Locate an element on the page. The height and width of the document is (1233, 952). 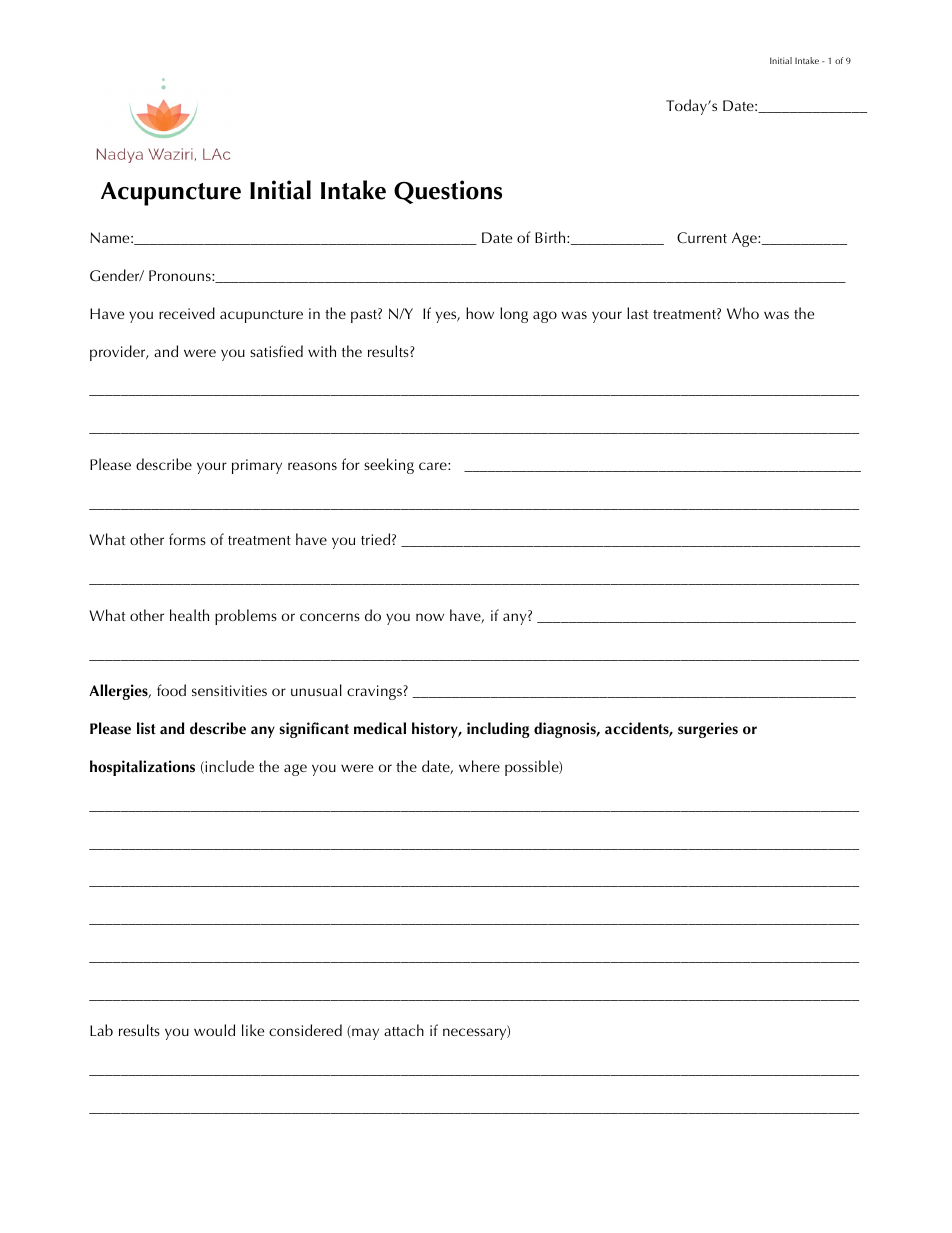
where is located at coordinates (479, 766).
